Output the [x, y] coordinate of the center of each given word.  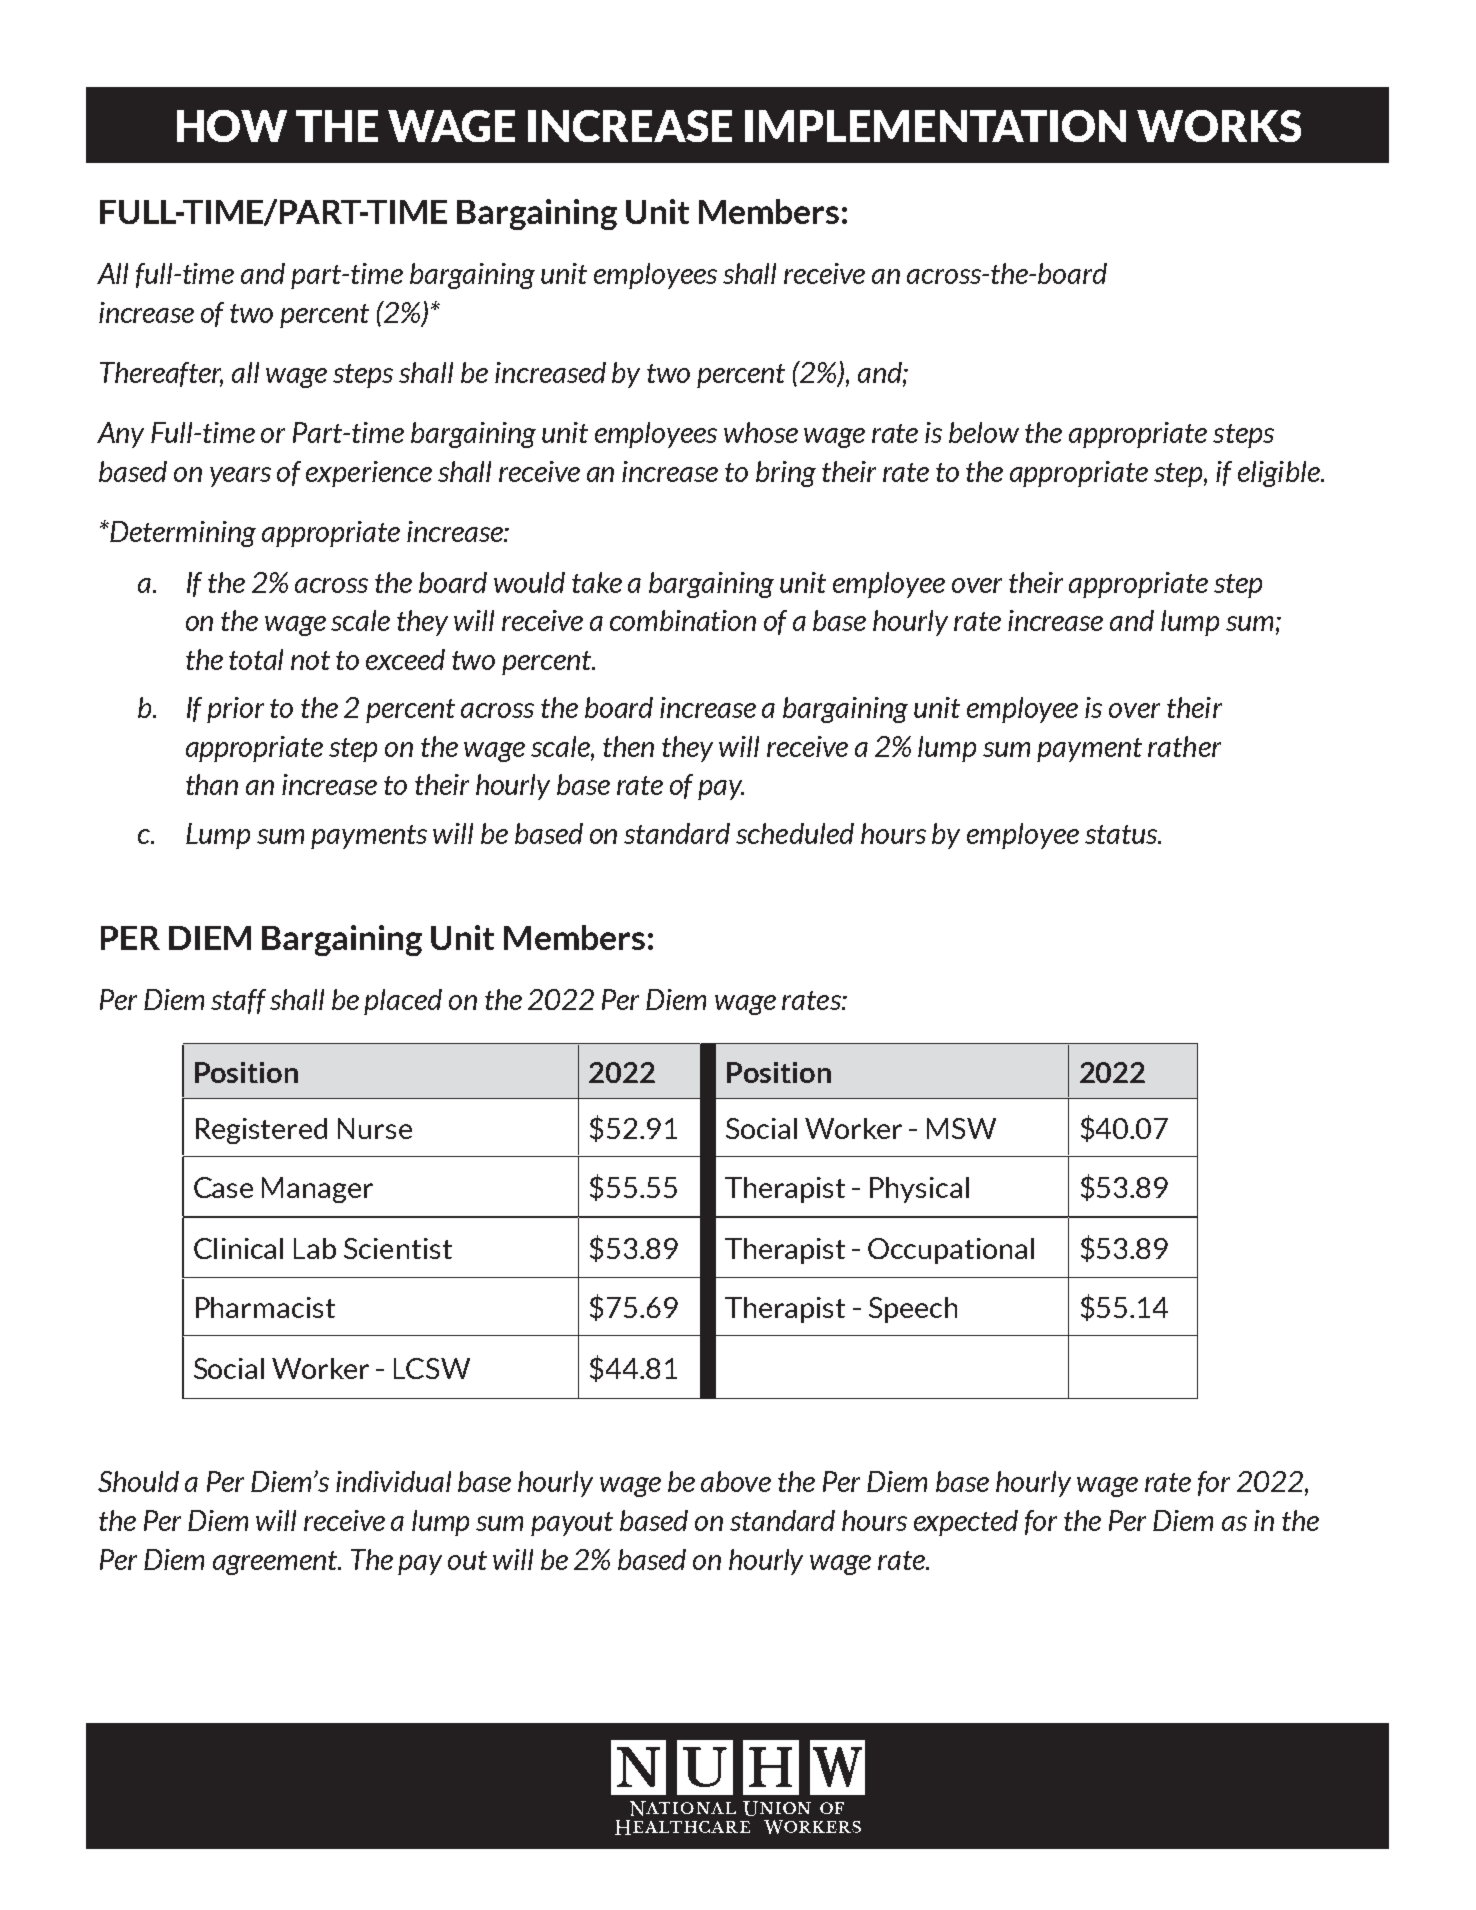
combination [683, 620]
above [736, 1481]
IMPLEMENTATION [935, 126]
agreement [276, 1563]
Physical [919, 1190]
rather [1184, 746]
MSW [961, 1128]
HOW [232, 126]
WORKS [1219, 126]
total [256, 659]
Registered [261, 1131]
